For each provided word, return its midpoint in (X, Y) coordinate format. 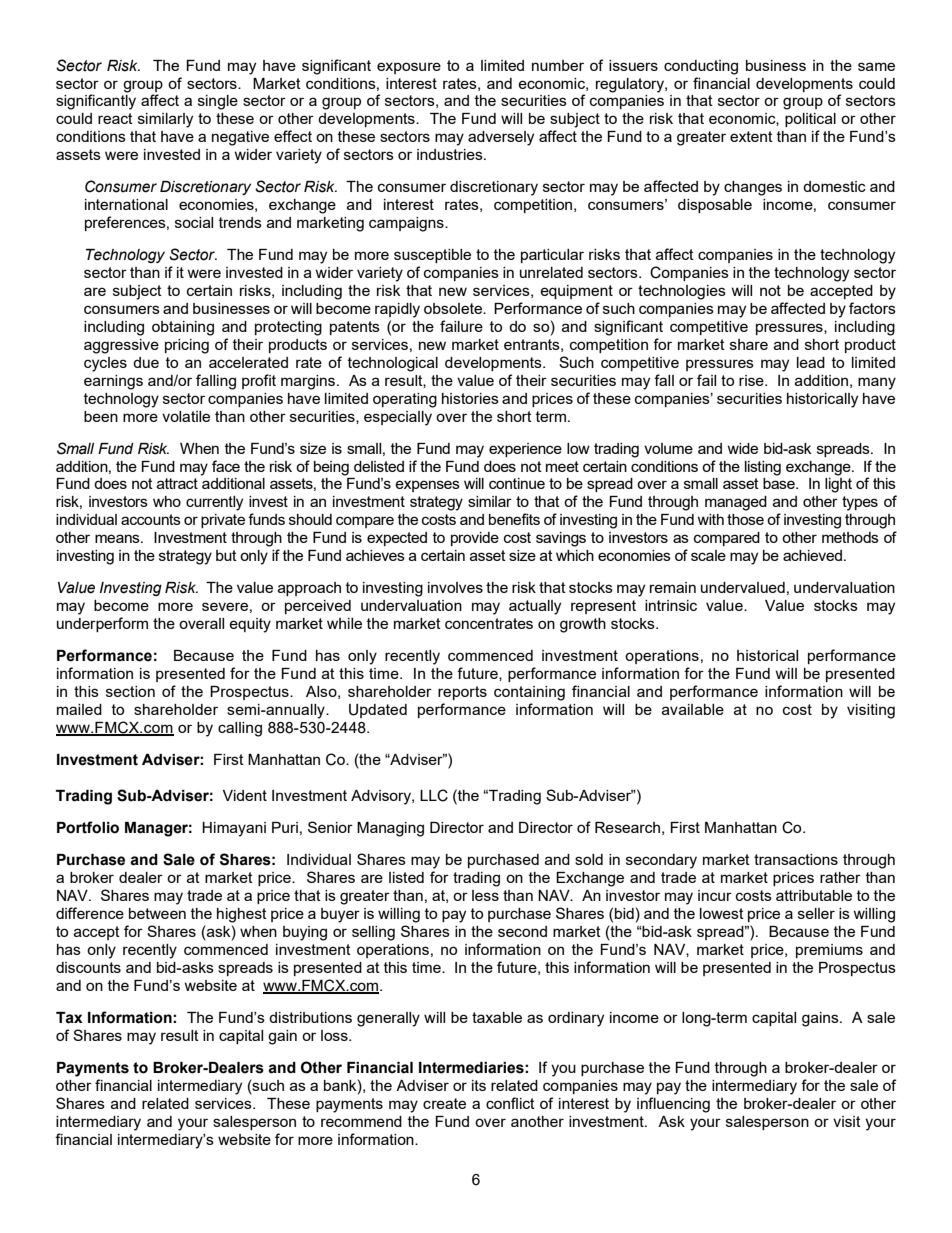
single (218, 102)
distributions (310, 1017)
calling (240, 729)
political (810, 120)
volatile (186, 416)
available (693, 709)
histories (470, 398)
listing (763, 468)
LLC (434, 795)
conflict (510, 1103)
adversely (501, 138)
